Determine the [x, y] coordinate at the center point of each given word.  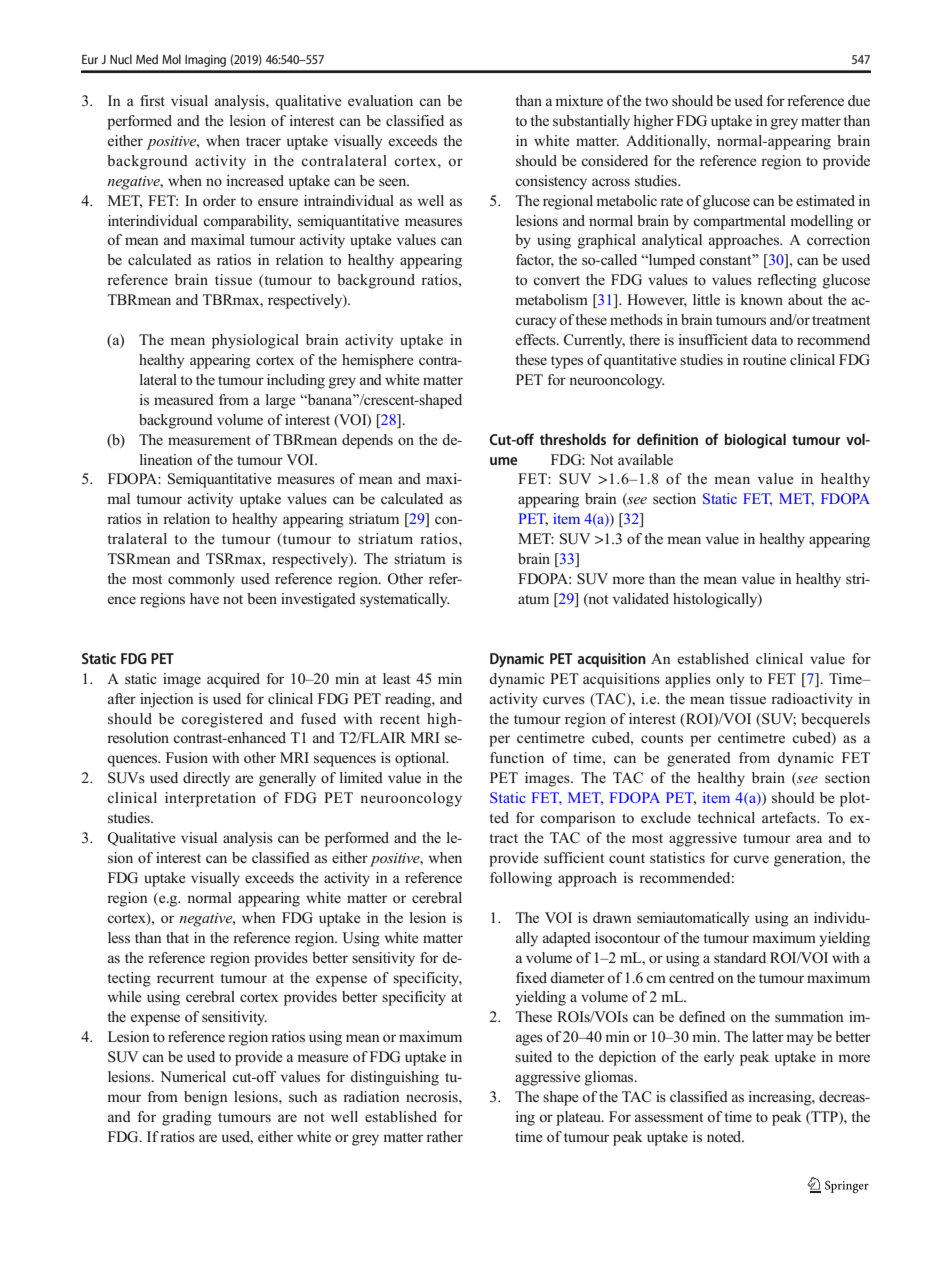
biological [755, 441]
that [177, 937]
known [762, 299]
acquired [233, 680]
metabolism [551, 299]
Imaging [205, 61]
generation [809, 859]
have [204, 598]
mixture [579, 100]
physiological [255, 341]
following [521, 879]
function [517, 757]
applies [688, 680]
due [859, 100]
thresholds [573, 439]
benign [206, 1098]
